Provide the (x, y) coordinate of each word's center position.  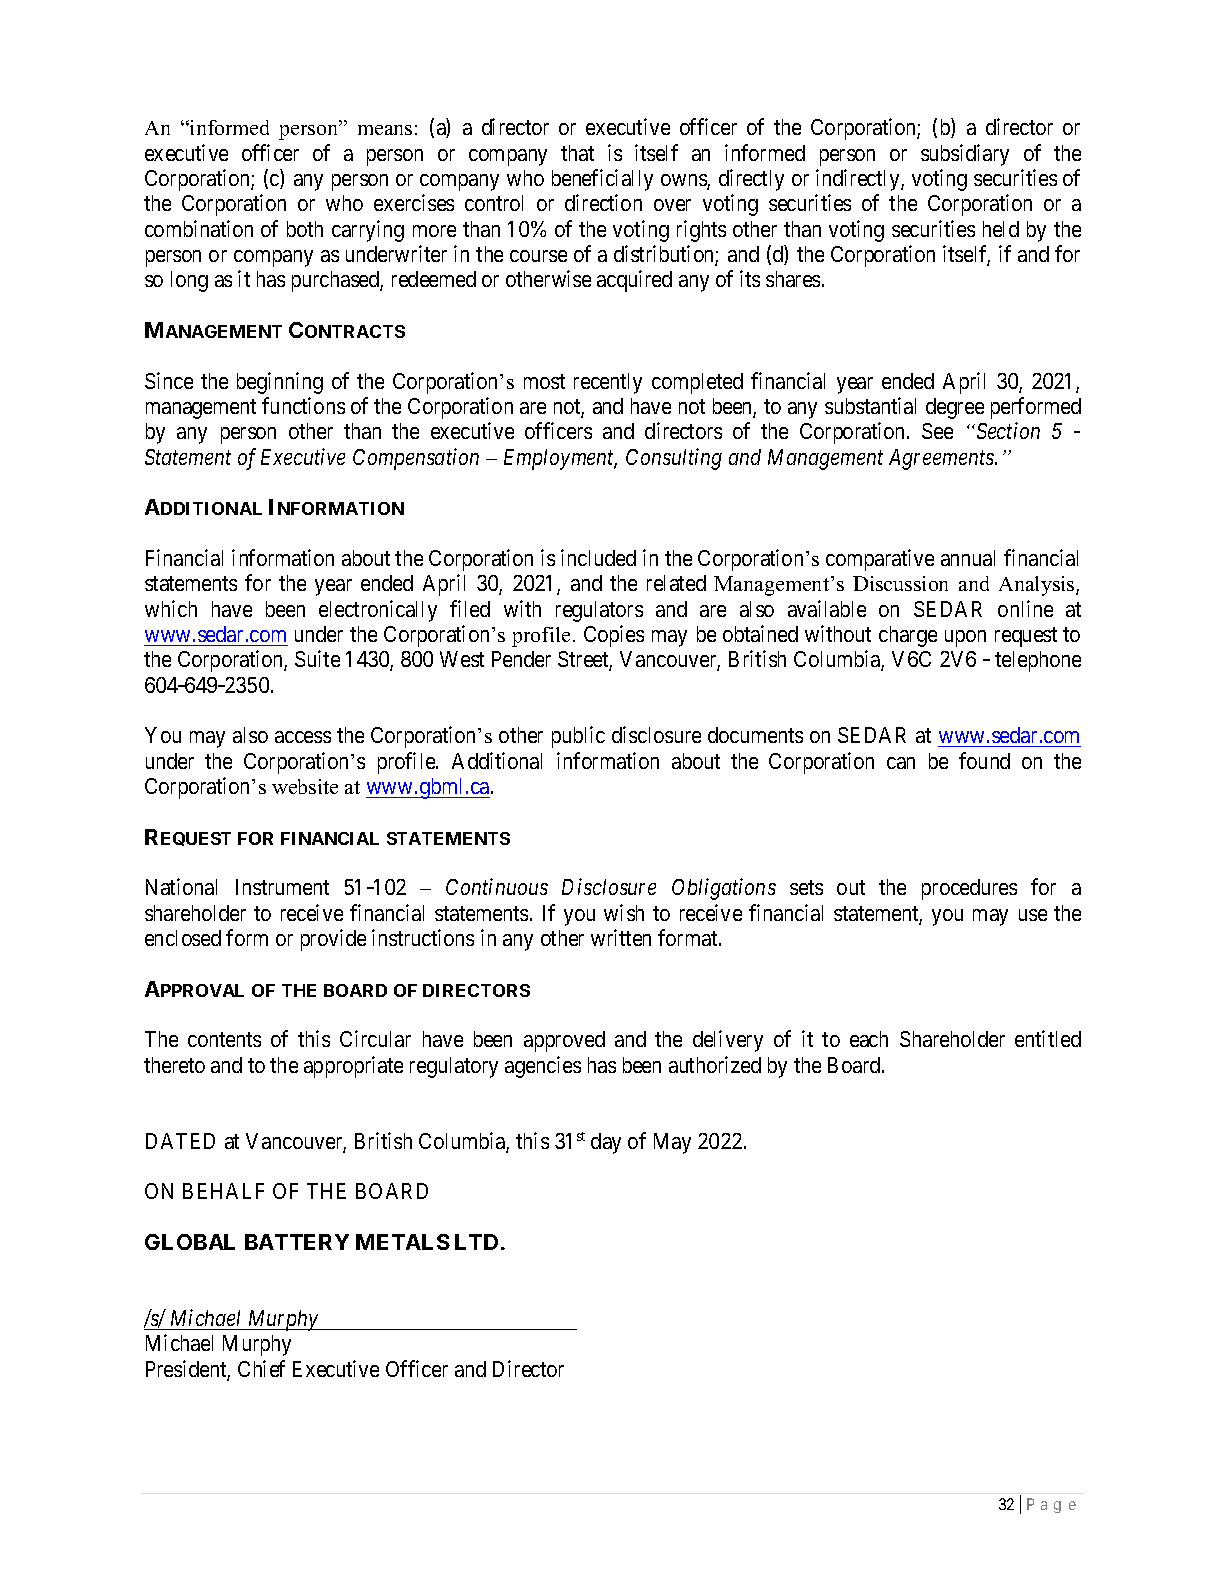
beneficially (602, 180)
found (984, 760)
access (303, 737)
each (869, 1039)
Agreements (942, 459)
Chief (261, 1368)
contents (224, 1040)
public (578, 737)
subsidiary (965, 155)
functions (303, 405)
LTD (476, 1242)
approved (564, 1041)
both (305, 229)
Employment (560, 459)
